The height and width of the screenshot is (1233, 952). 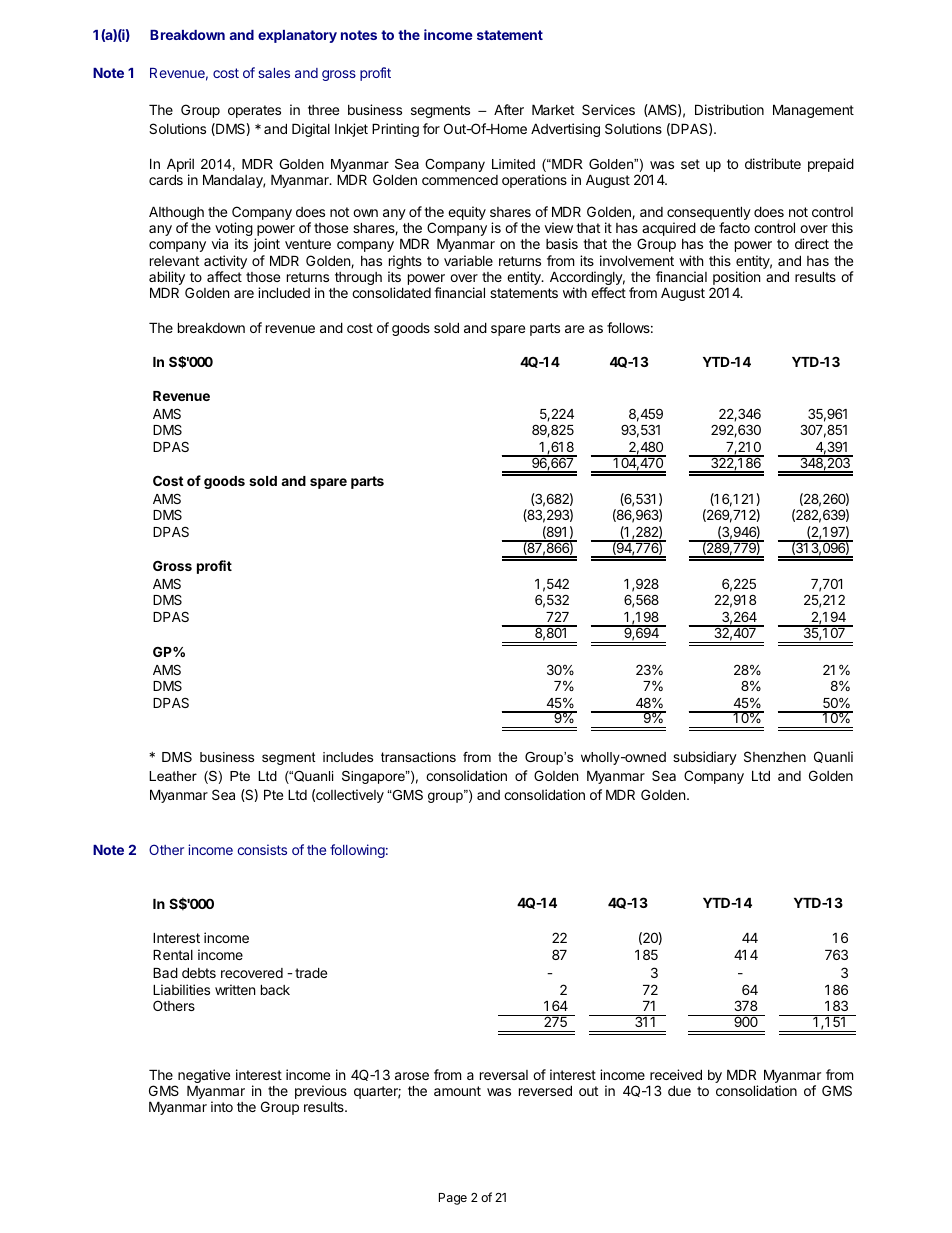 I want to click on subsidiary, so click(x=705, y=758).
